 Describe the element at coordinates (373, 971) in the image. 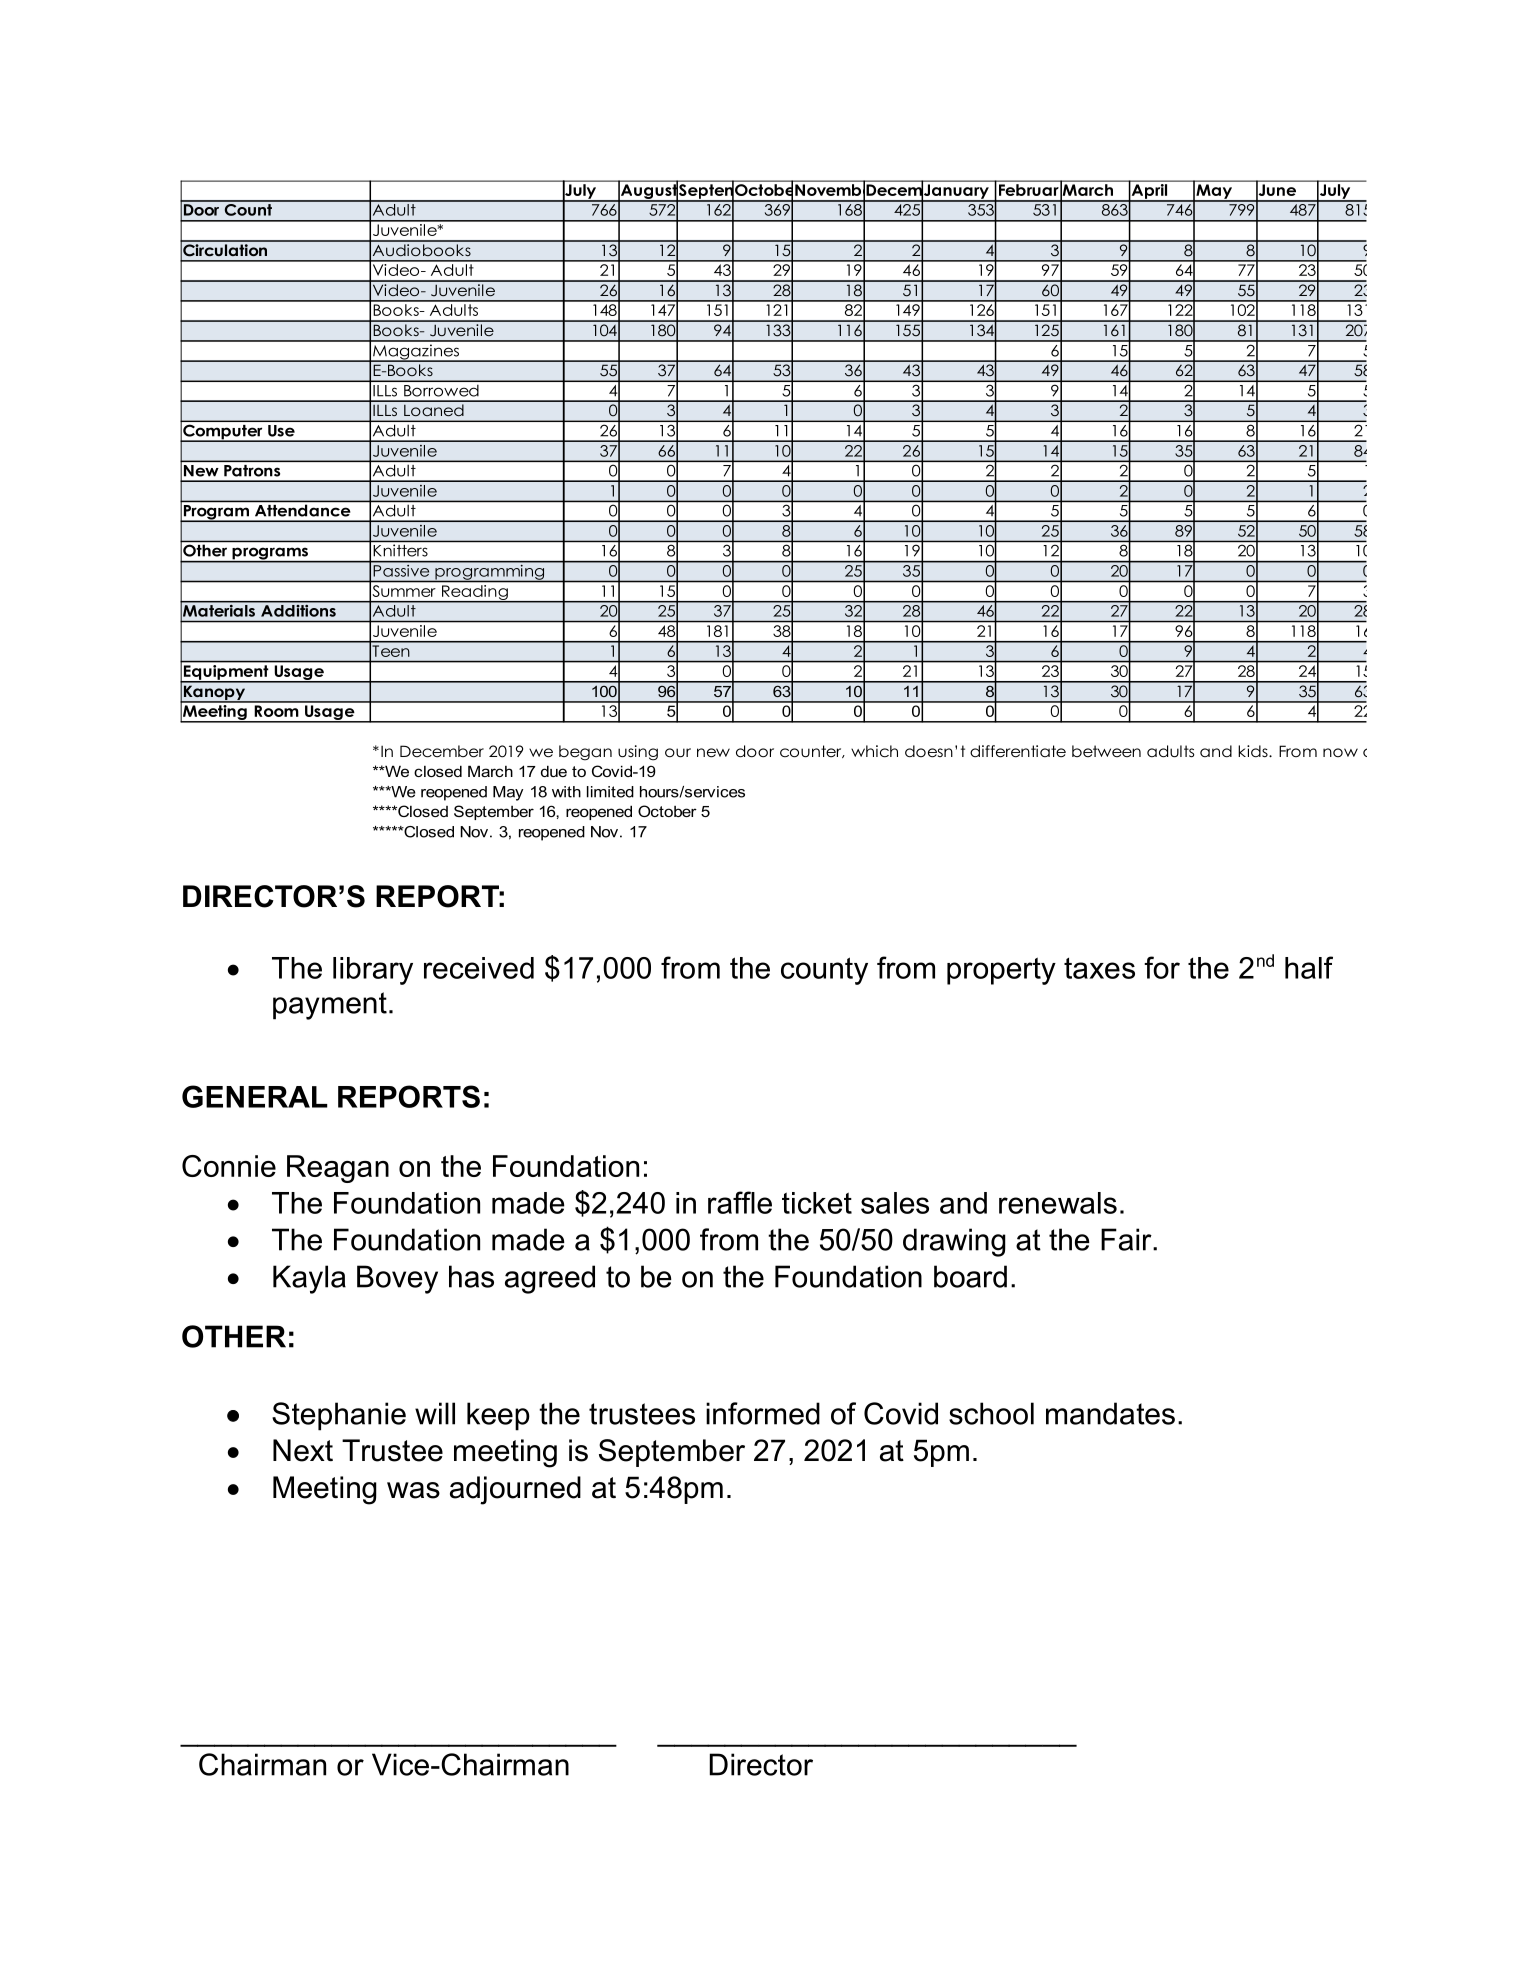

I see `library` at that location.
